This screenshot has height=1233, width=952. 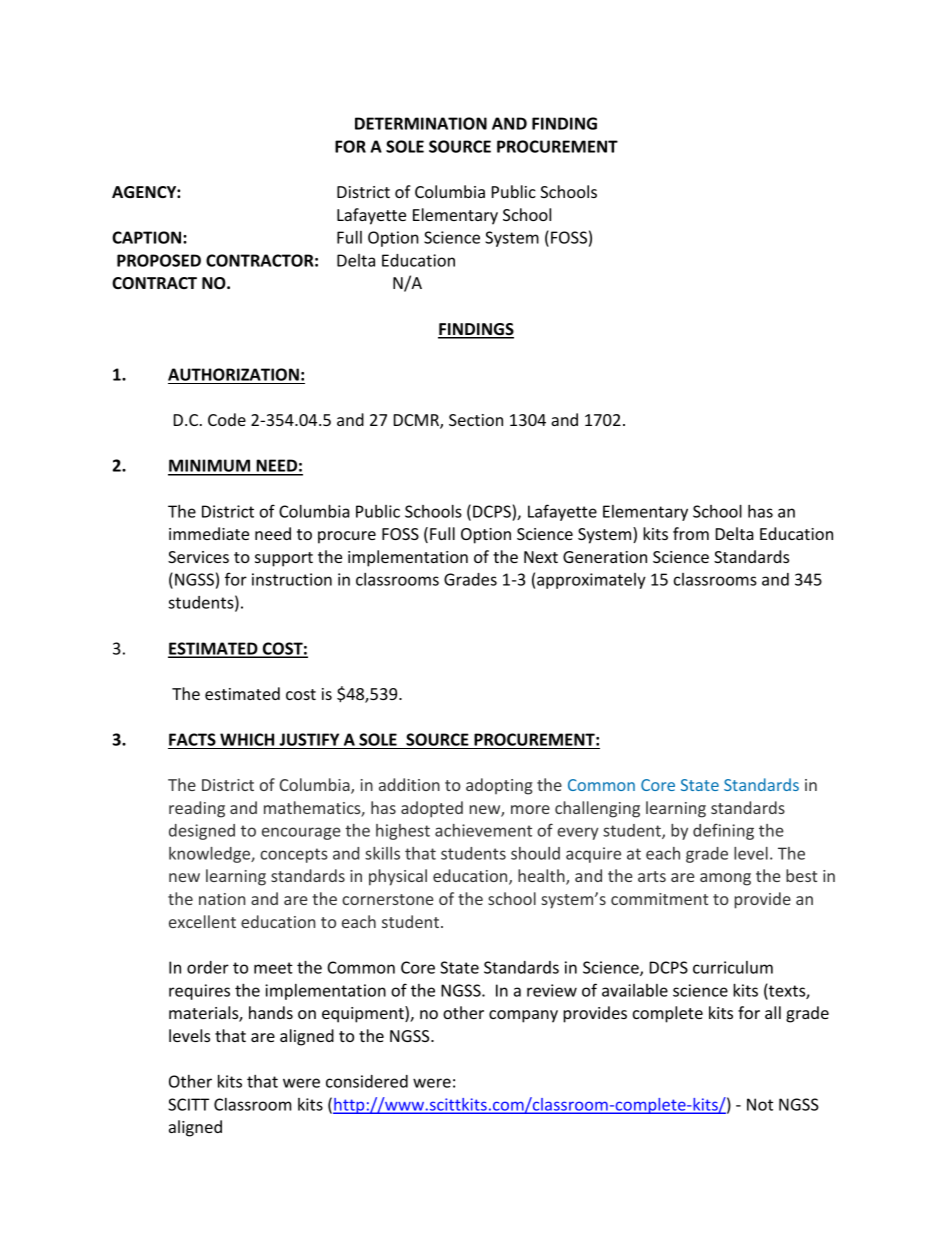 What do you see at coordinates (159, 260) in the screenshot?
I see `PROPOSED` at bounding box center [159, 260].
